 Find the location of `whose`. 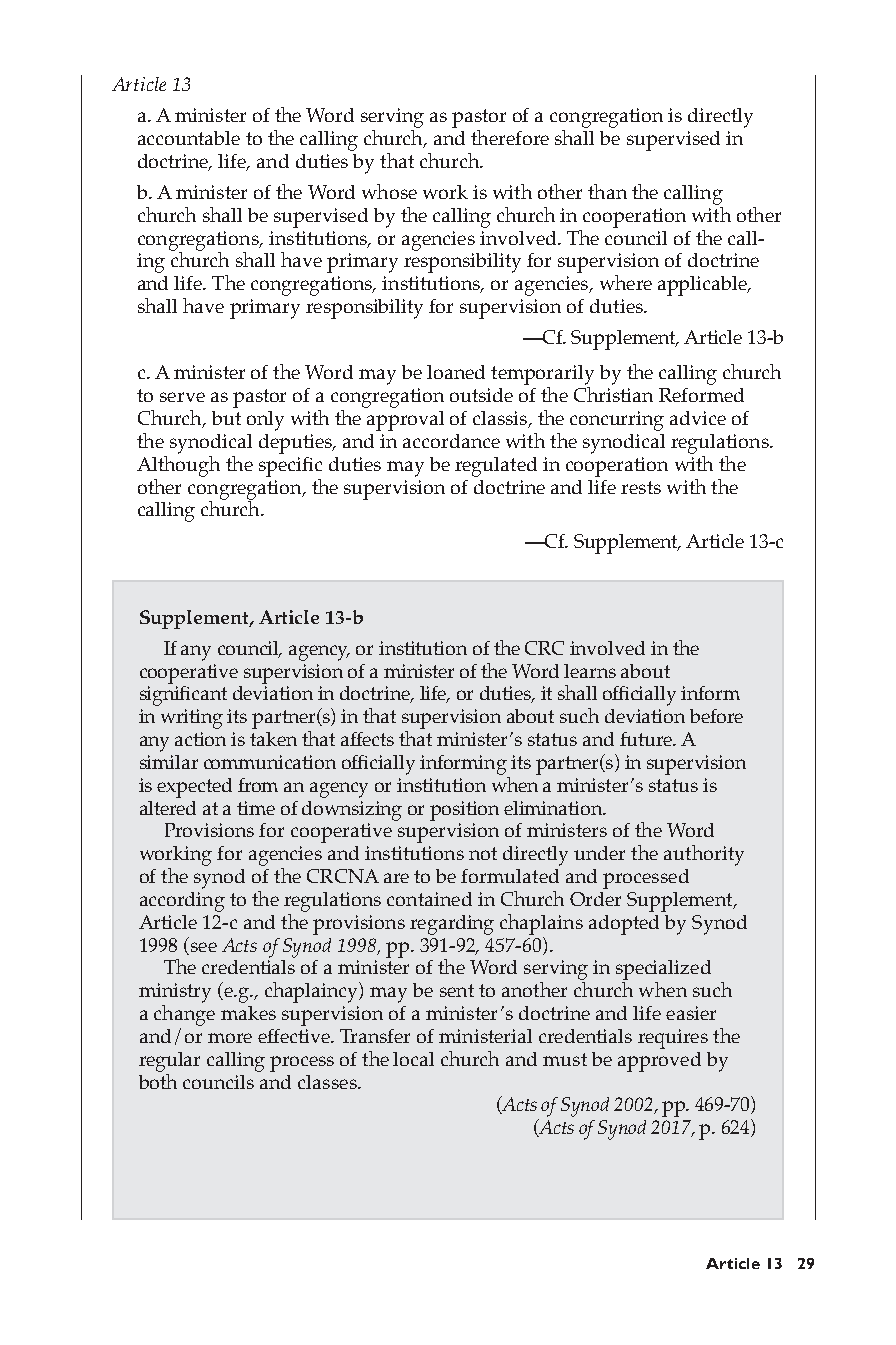

whose is located at coordinates (389, 191).
